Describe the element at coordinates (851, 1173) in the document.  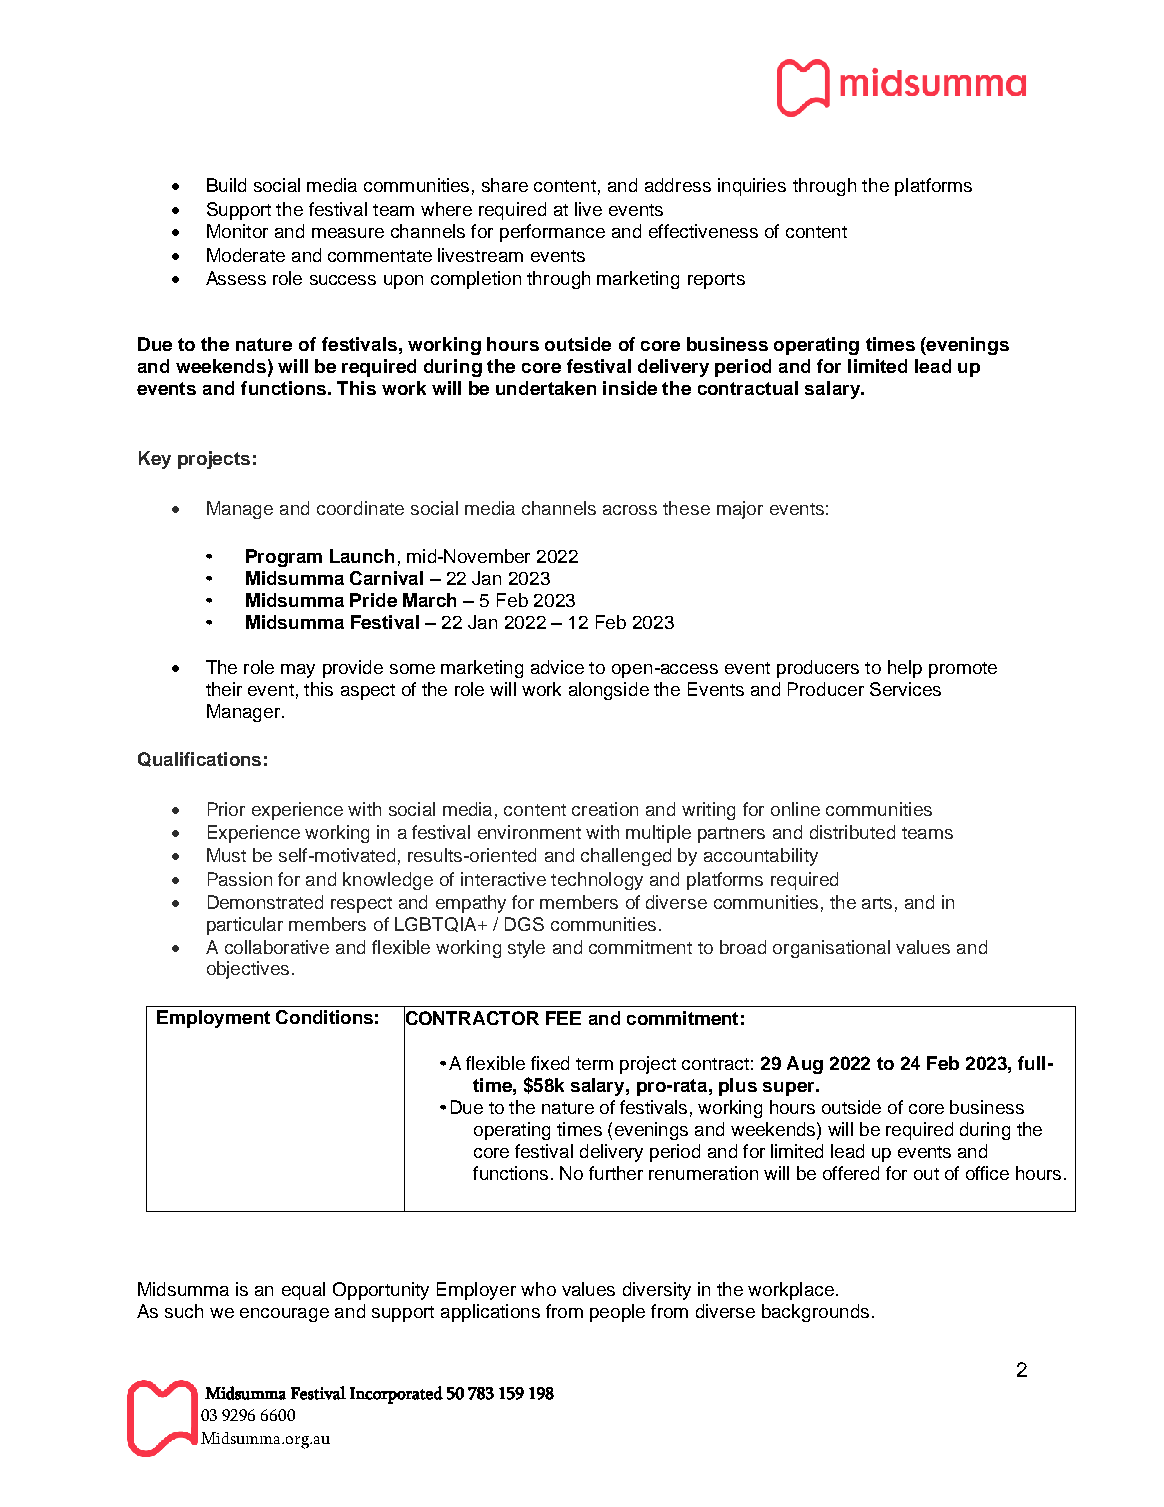
I see `offered` at that location.
